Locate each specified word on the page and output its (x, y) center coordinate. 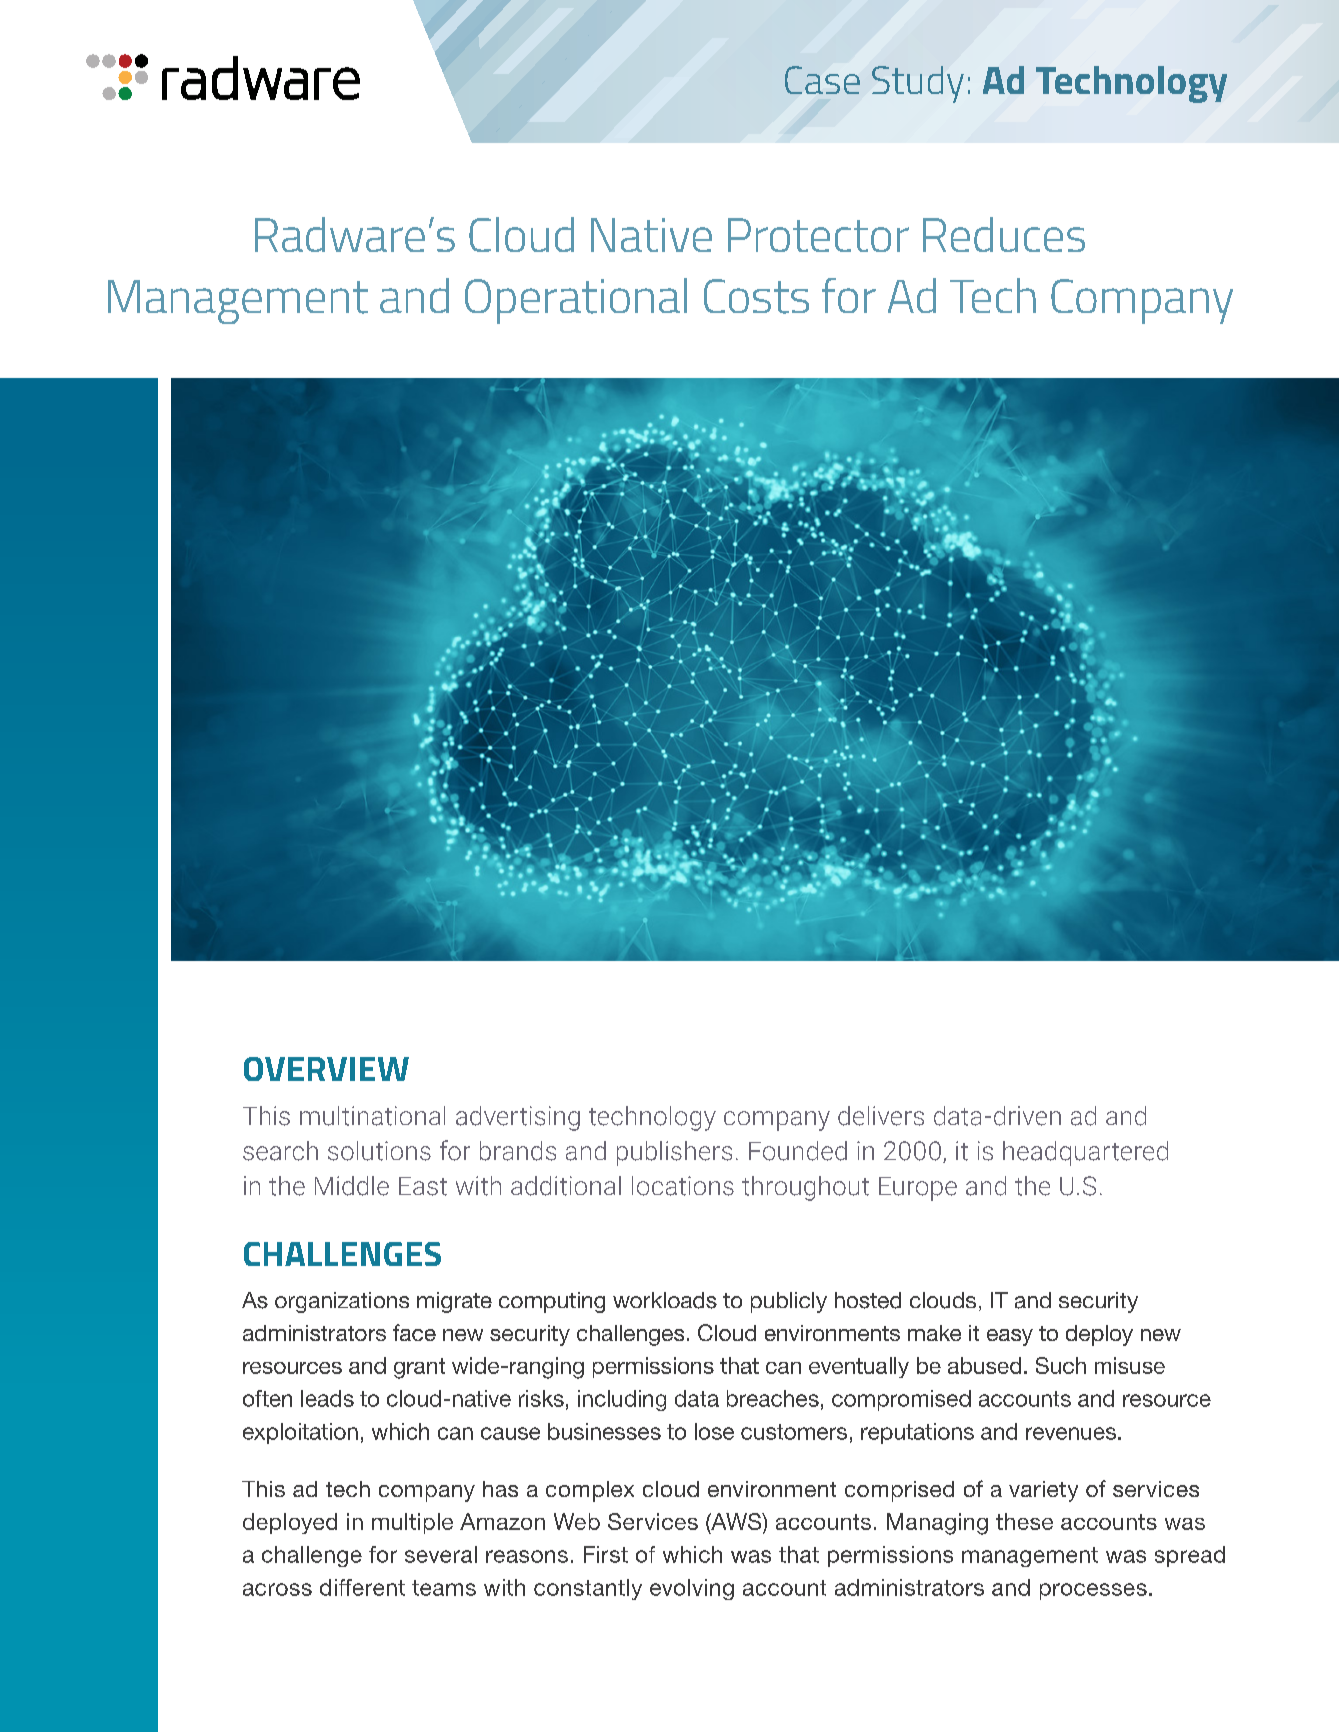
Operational (576, 301)
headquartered (1085, 1153)
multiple (412, 1523)
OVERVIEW (326, 1069)
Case (822, 80)
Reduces (1004, 234)
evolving (692, 1589)
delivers (881, 1116)
